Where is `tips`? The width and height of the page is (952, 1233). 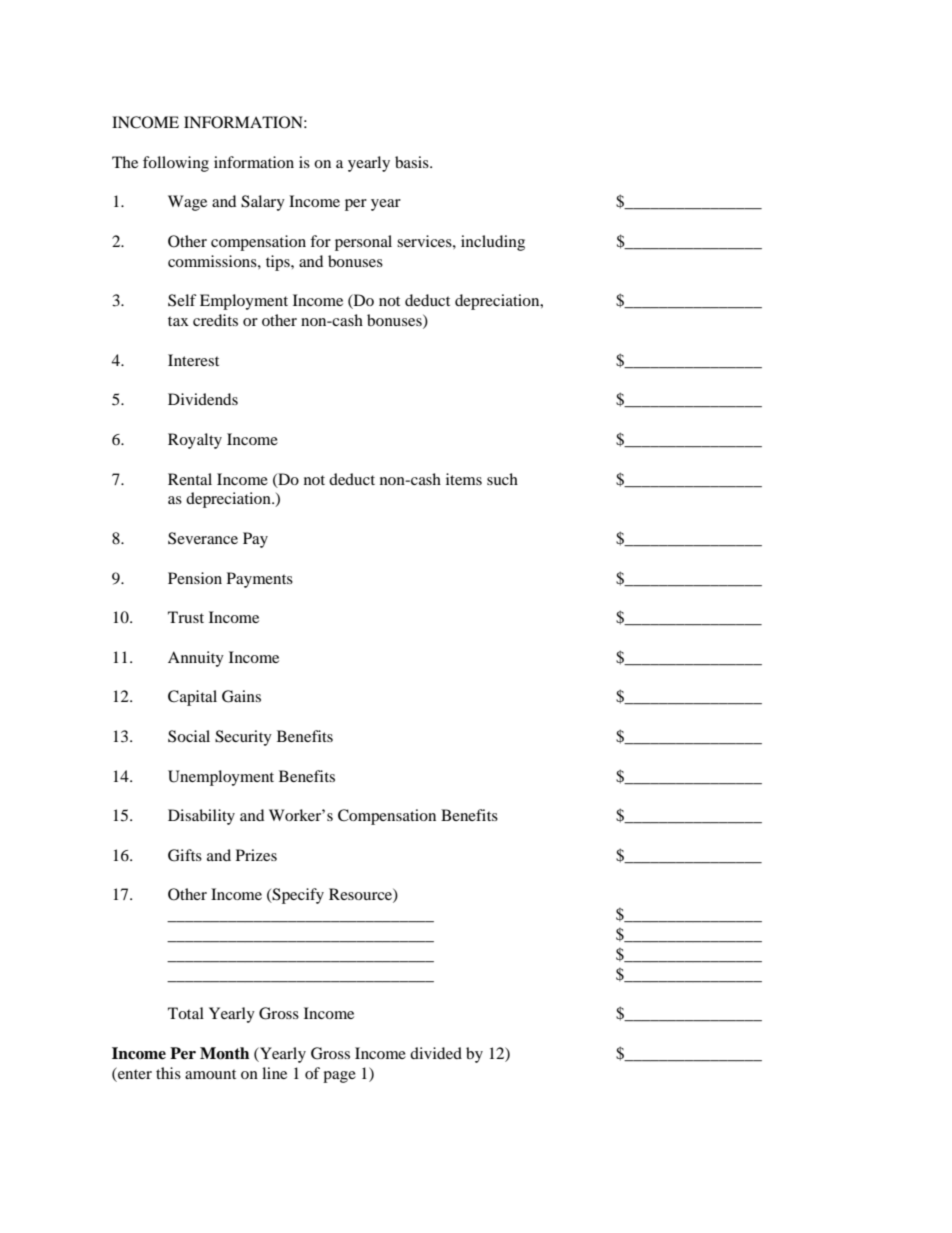 tips is located at coordinates (279, 263).
